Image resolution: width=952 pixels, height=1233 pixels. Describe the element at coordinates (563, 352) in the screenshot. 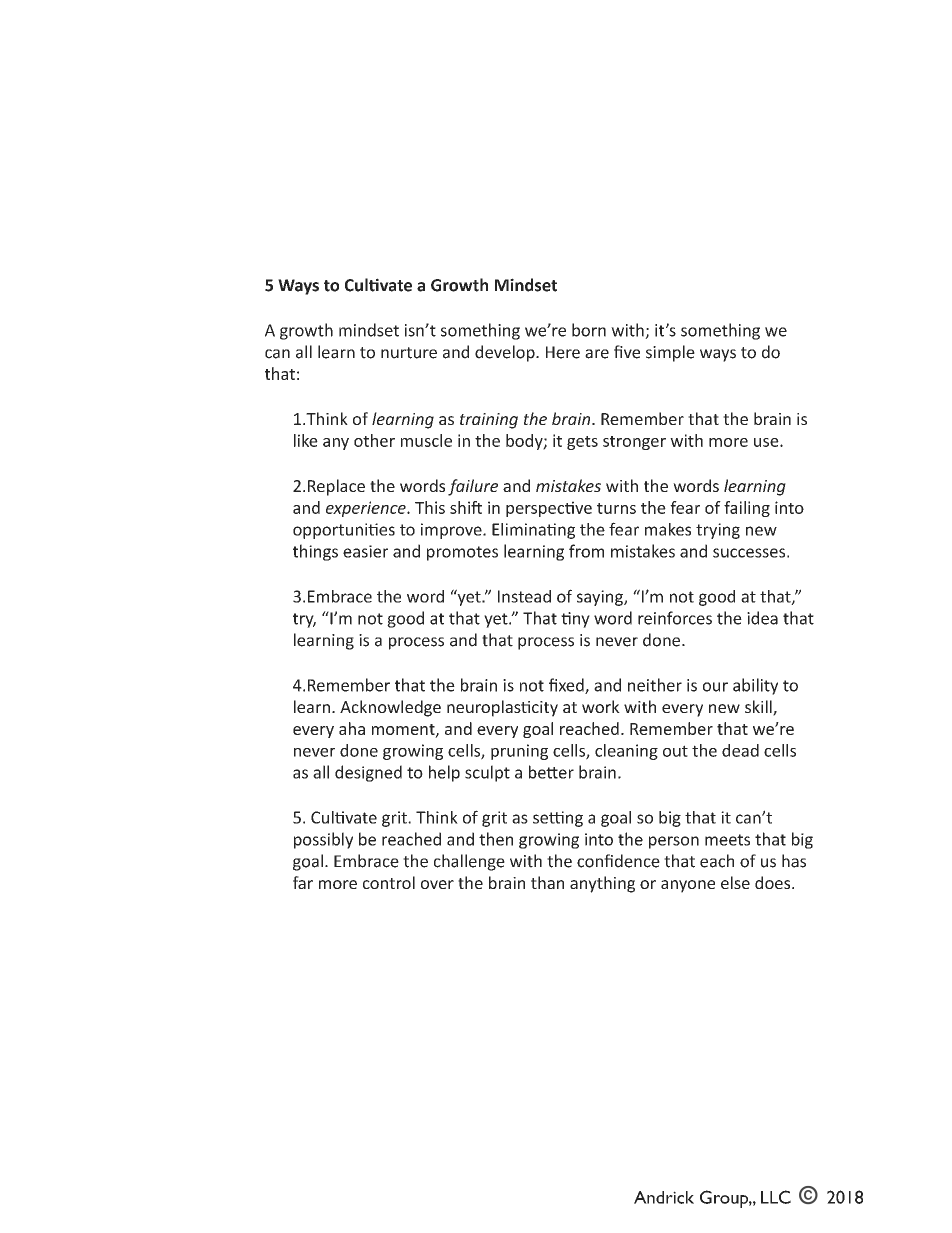

I see `Here` at that location.
